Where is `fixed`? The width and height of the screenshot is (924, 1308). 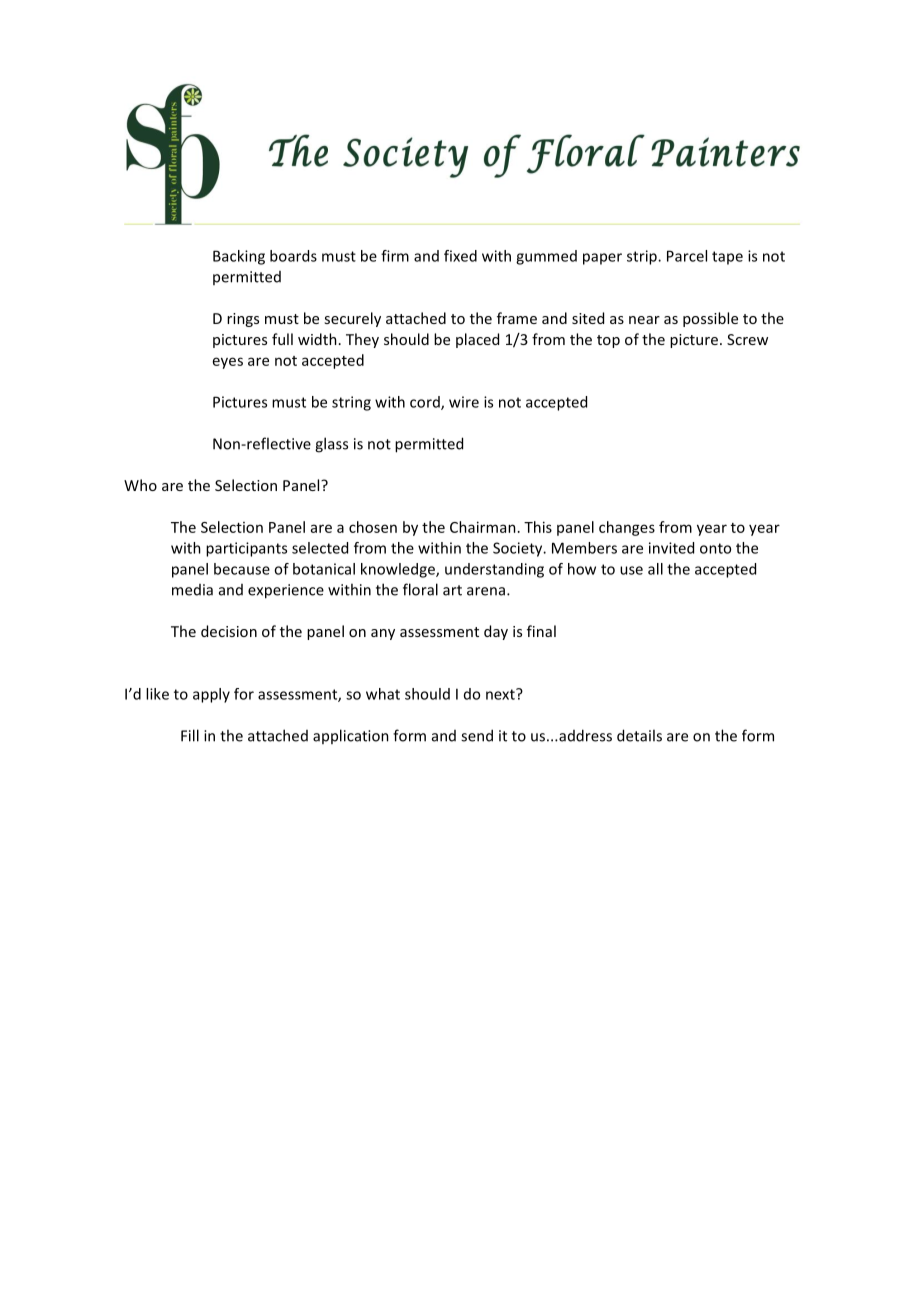
fixed is located at coordinates (460, 256).
